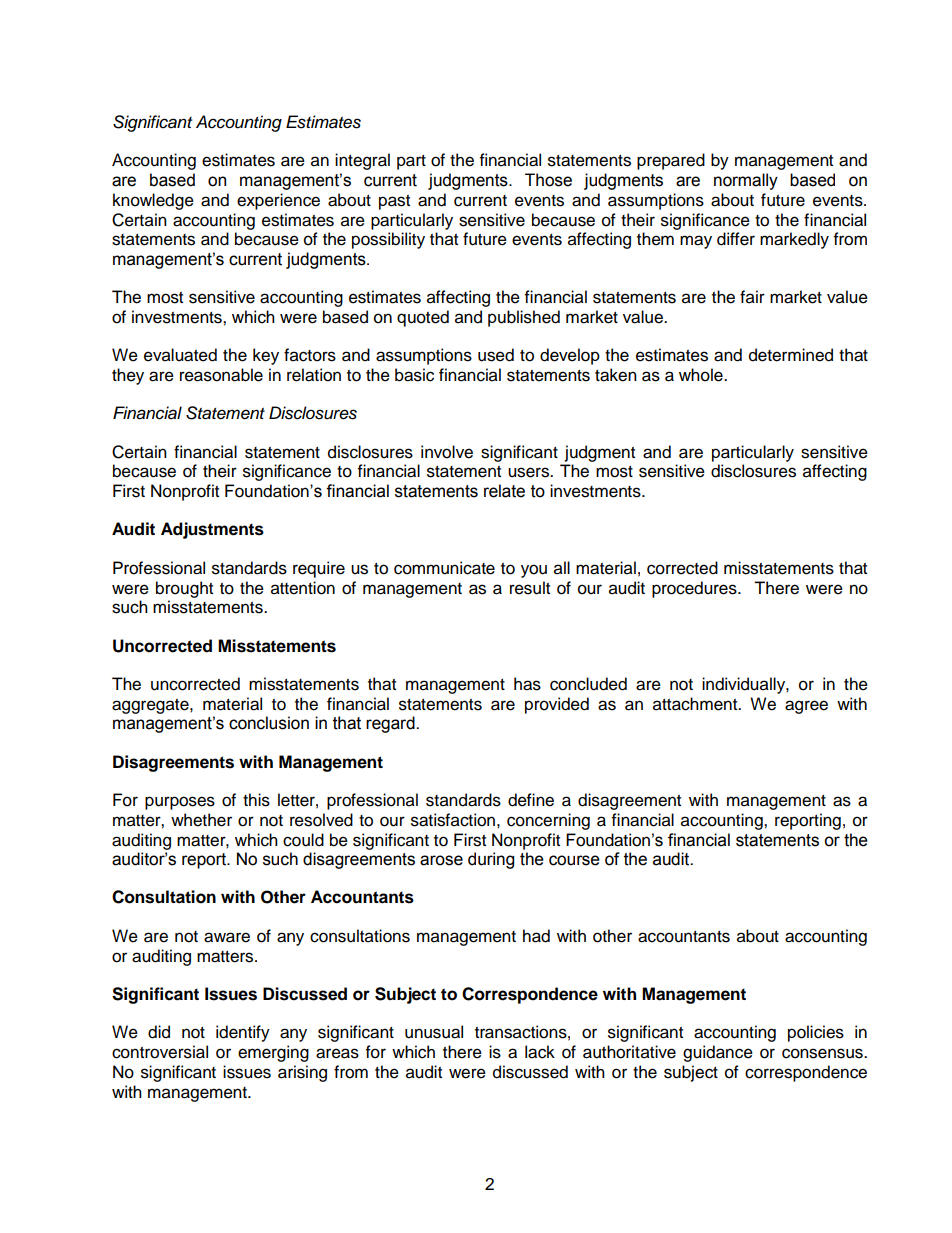  What do you see at coordinates (746, 181) in the page?
I see `normally` at bounding box center [746, 181].
